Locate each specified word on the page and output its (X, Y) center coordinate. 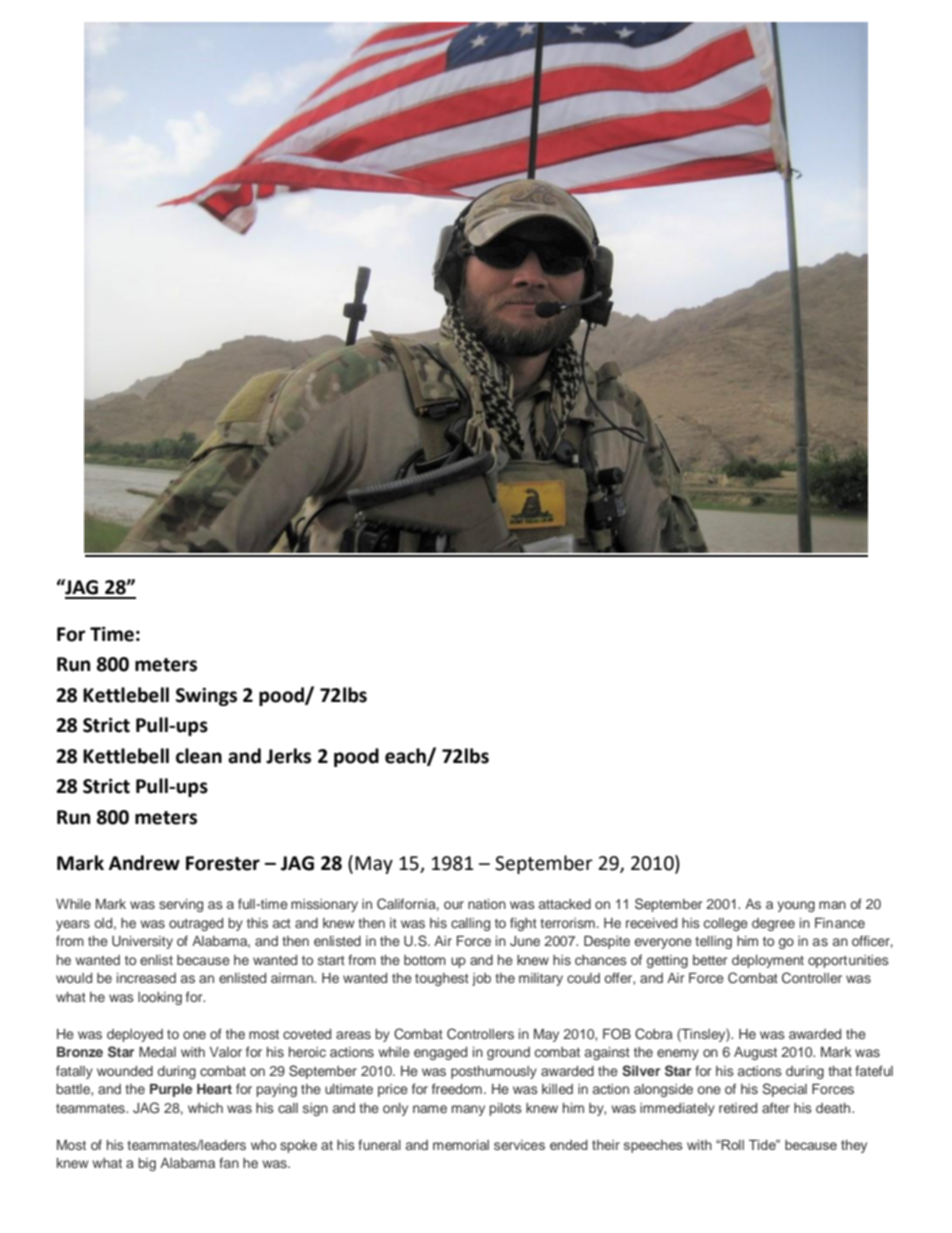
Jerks (288, 756)
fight (523, 924)
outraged (196, 924)
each (406, 756)
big (147, 1164)
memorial (461, 1145)
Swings (206, 696)
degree (773, 924)
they (854, 1146)
